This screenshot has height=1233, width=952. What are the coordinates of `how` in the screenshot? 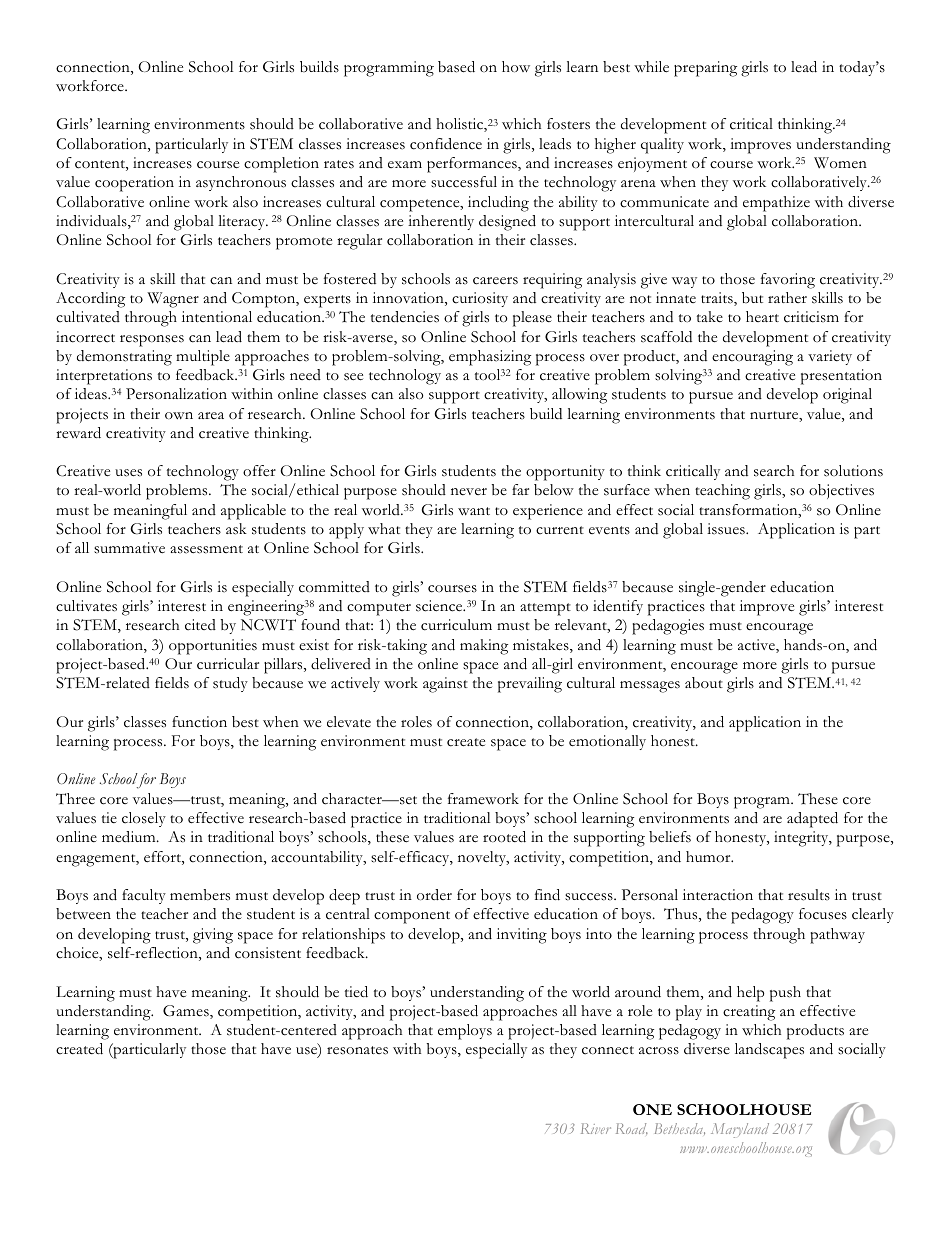 It's located at (516, 67).
